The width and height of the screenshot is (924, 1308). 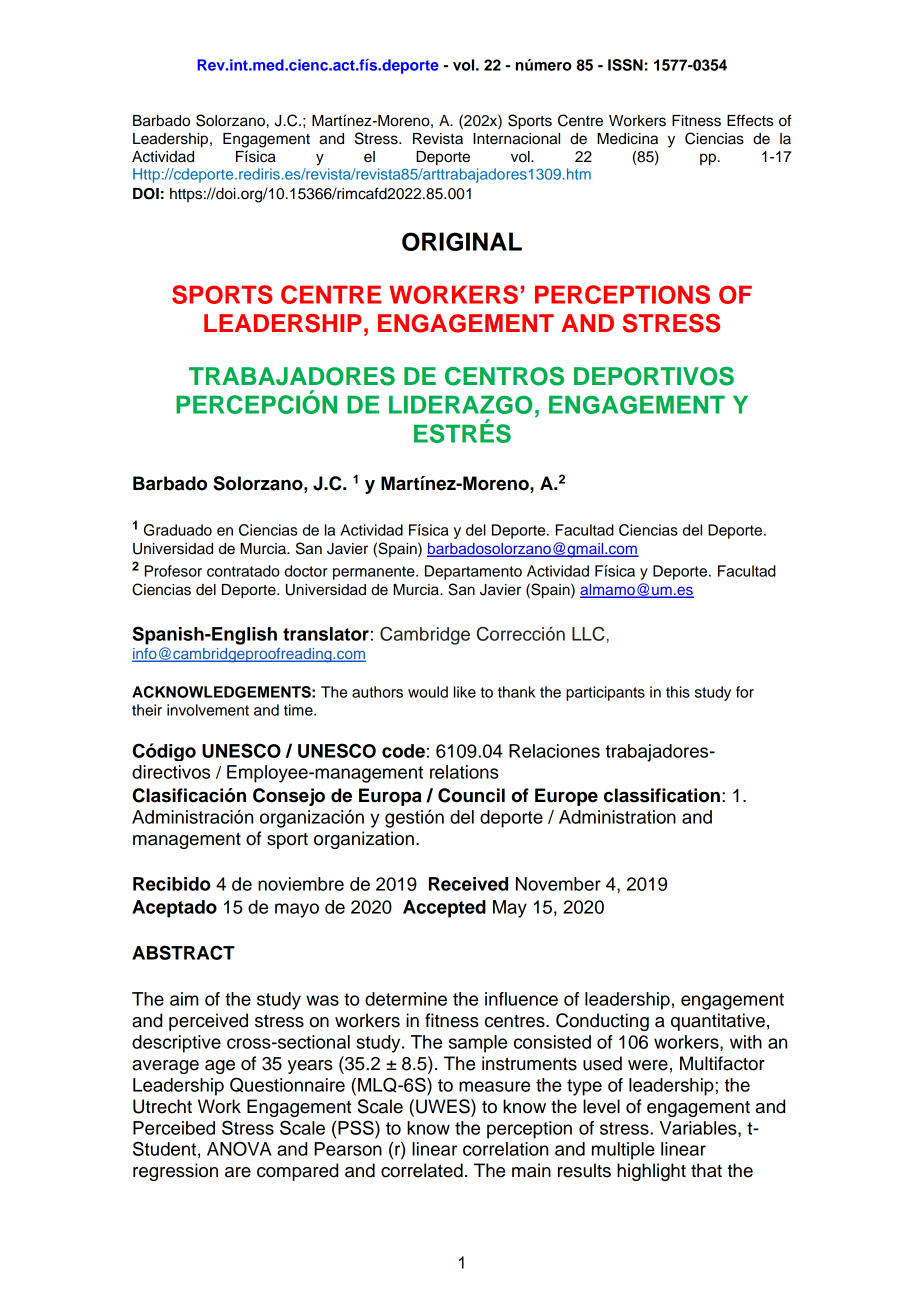 I want to click on Effects, so click(x=750, y=120).
